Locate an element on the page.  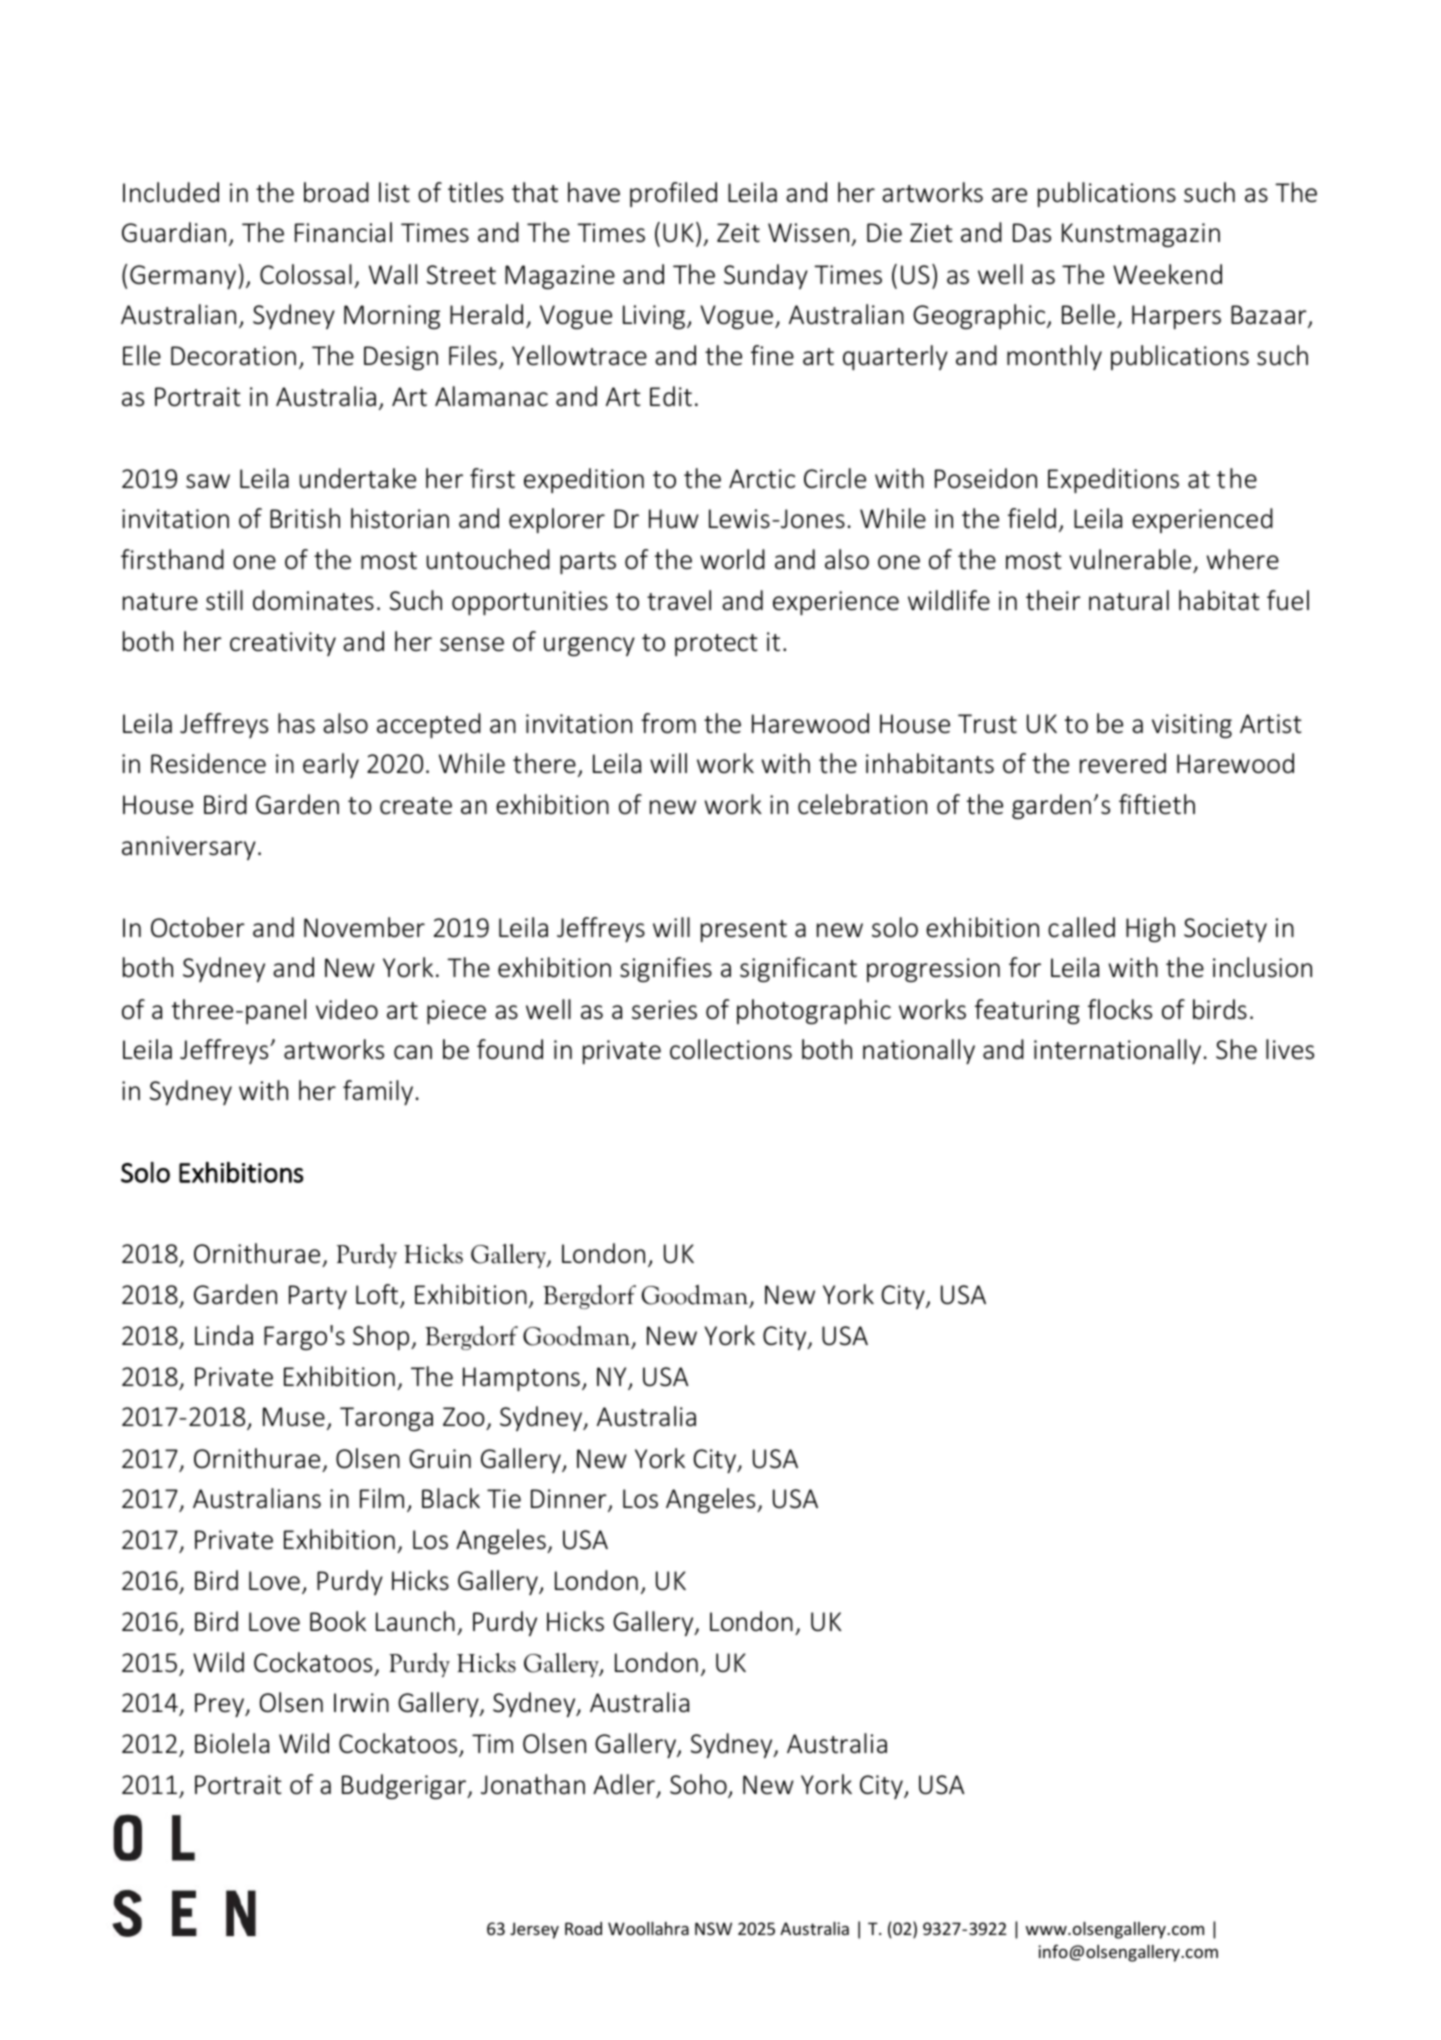
Weekend is located at coordinates (1167, 274).
